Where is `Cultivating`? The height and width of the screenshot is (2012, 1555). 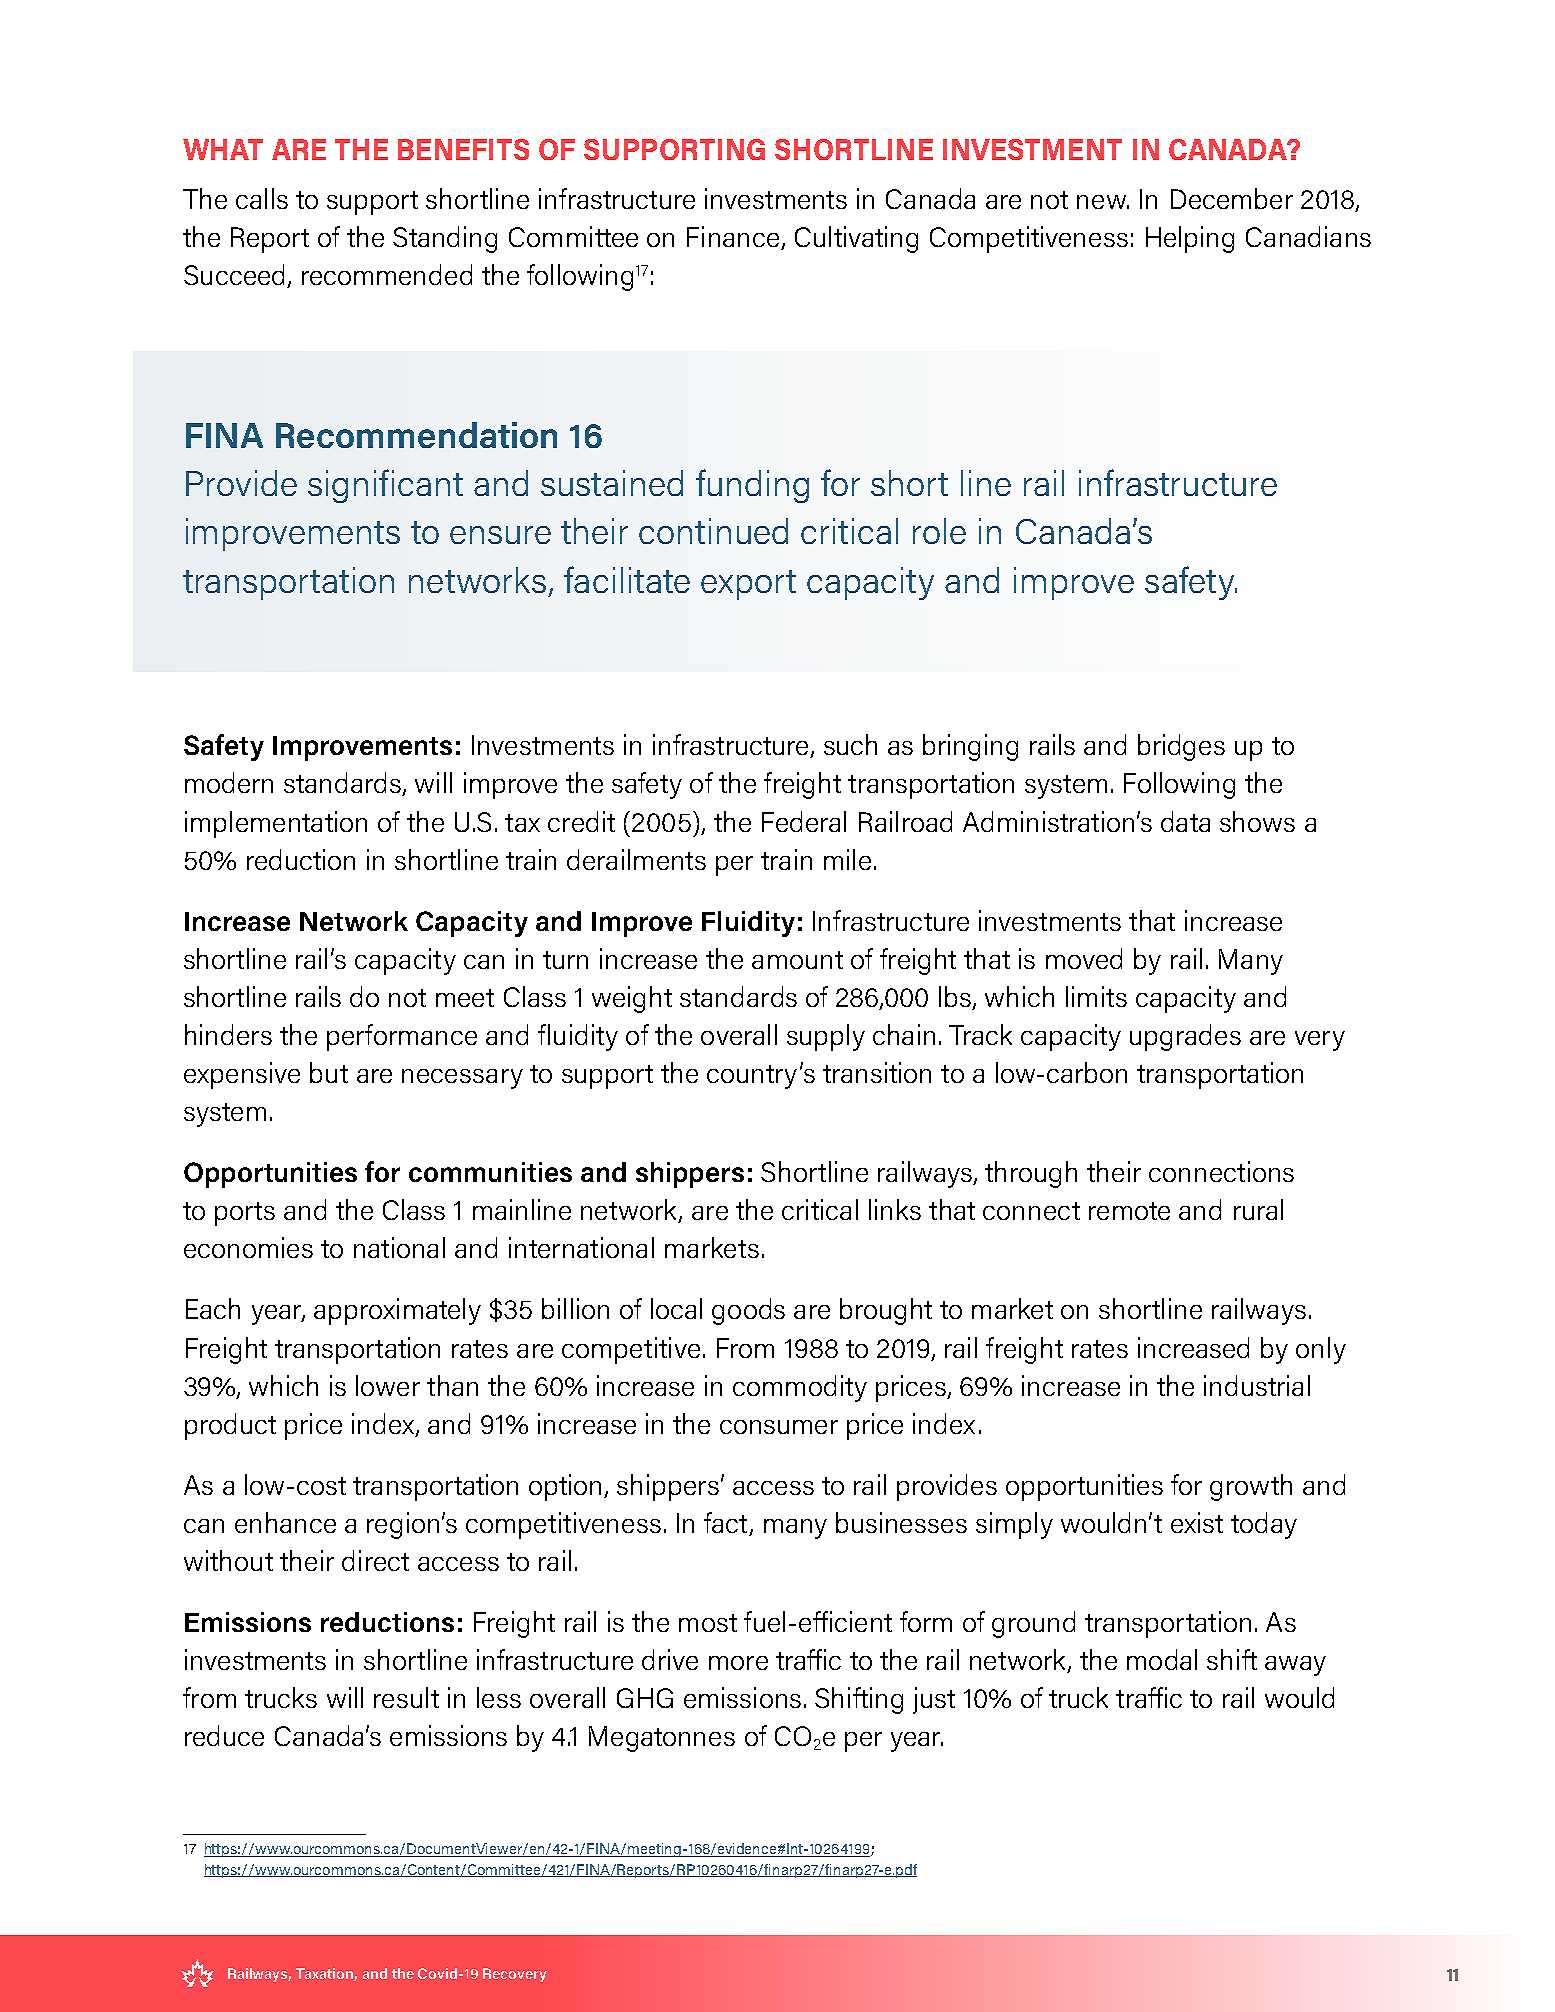 Cultivating is located at coordinates (856, 239).
